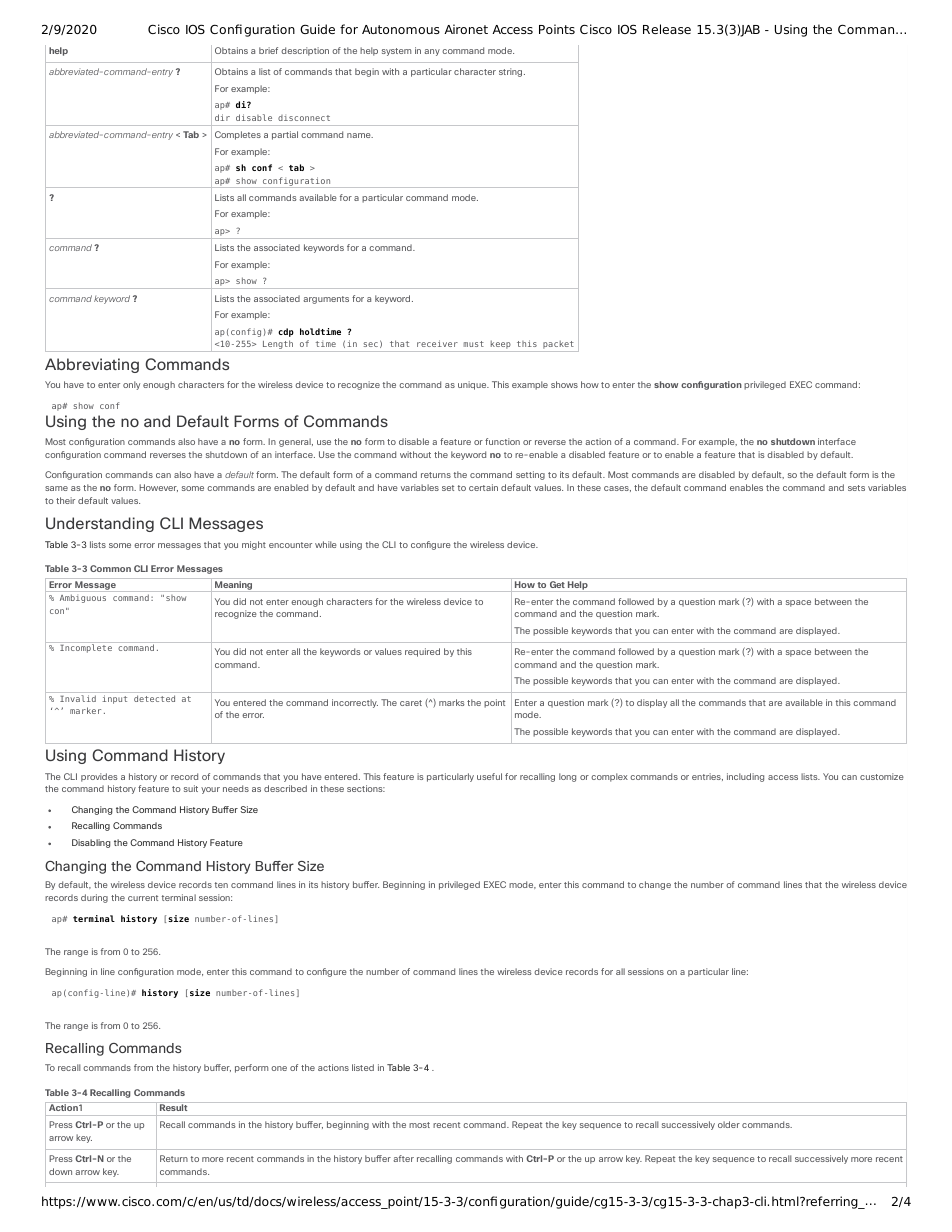 The height and width of the screenshot is (1232, 952). Describe the element at coordinates (557, 584) in the screenshot. I see `Get` at that location.
